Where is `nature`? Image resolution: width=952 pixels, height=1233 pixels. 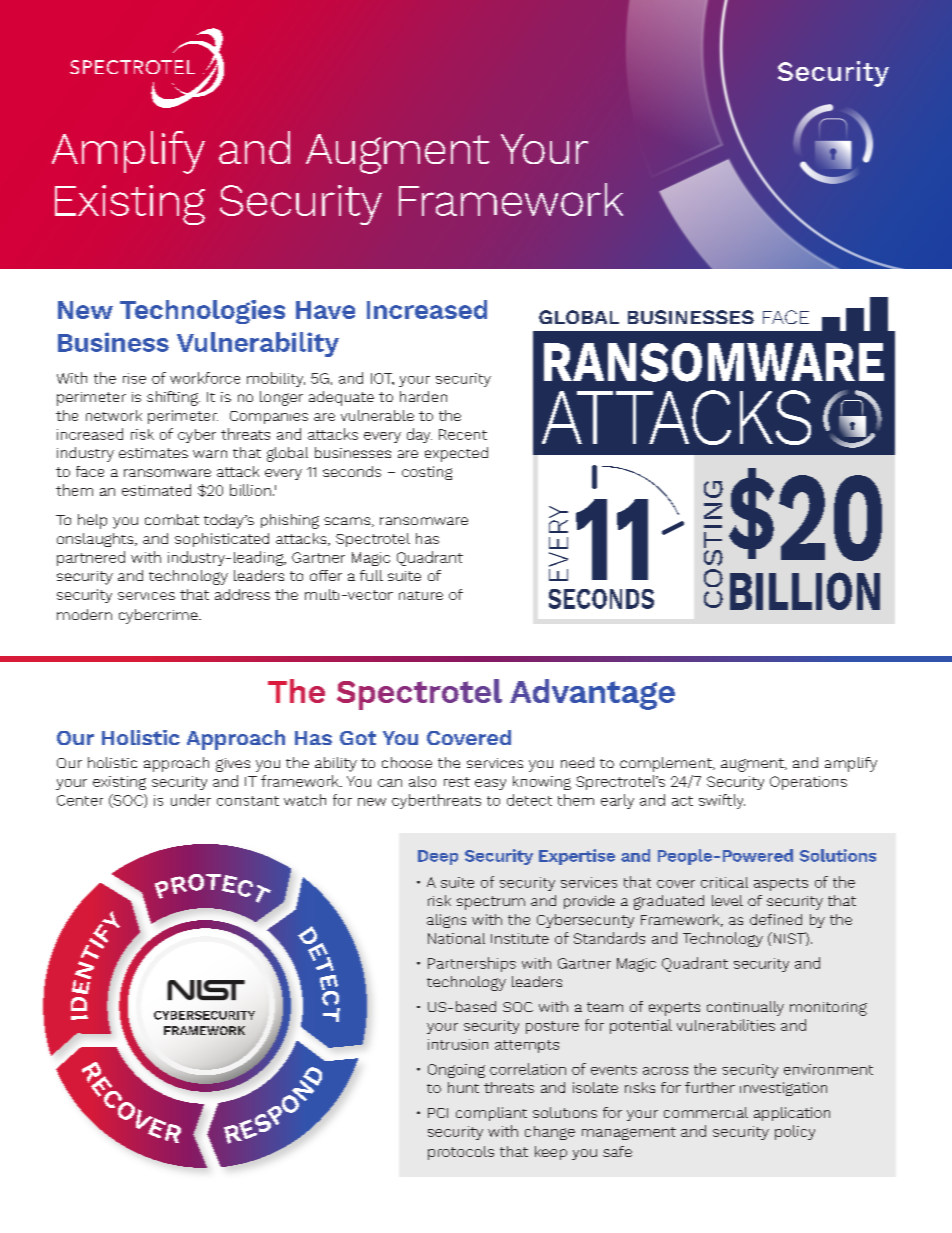
nature is located at coordinates (421, 595).
